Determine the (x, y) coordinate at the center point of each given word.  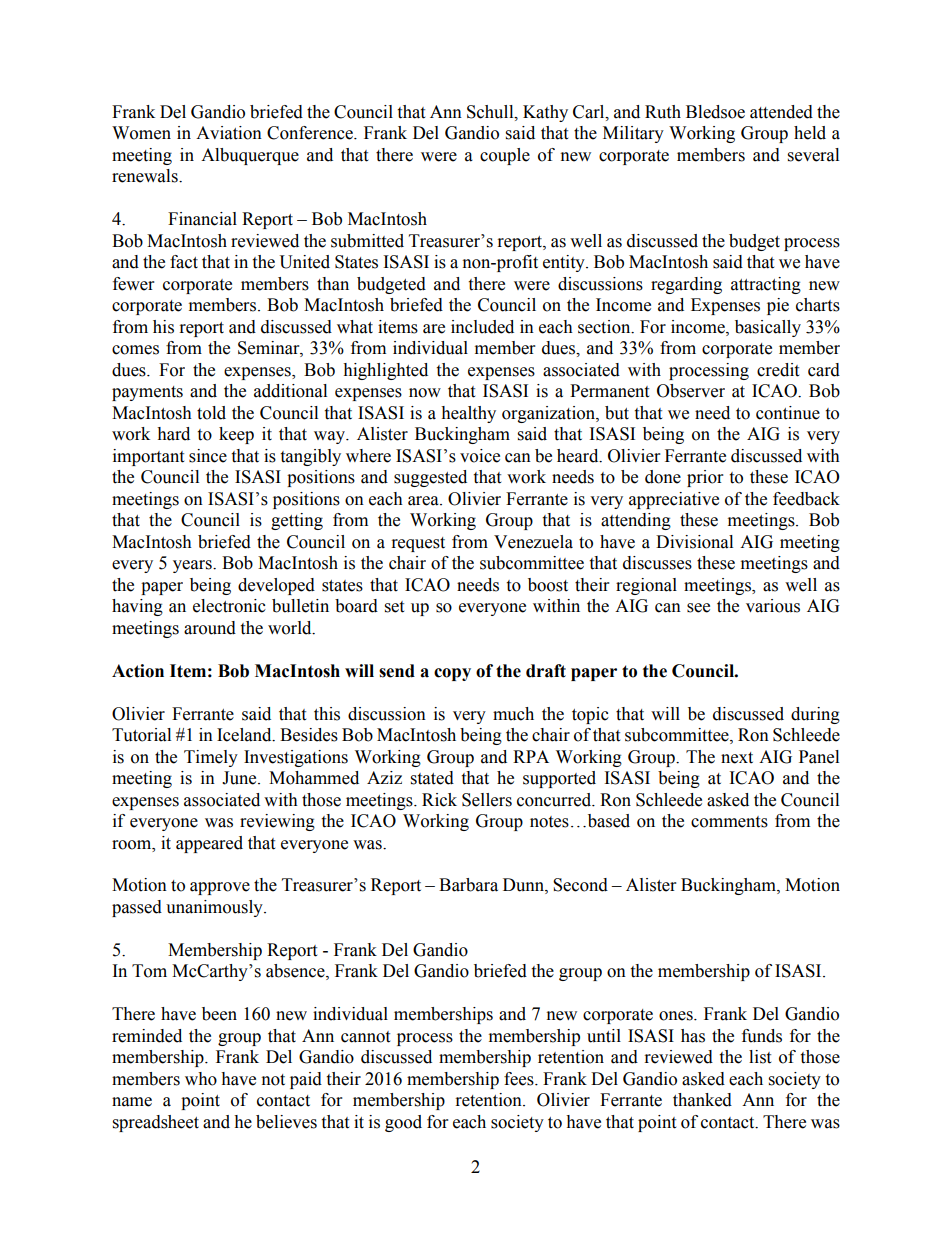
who (201, 1079)
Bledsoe (715, 112)
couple (505, 156)
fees (520, 1079)
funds (762, 1036)
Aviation (229, 133)
